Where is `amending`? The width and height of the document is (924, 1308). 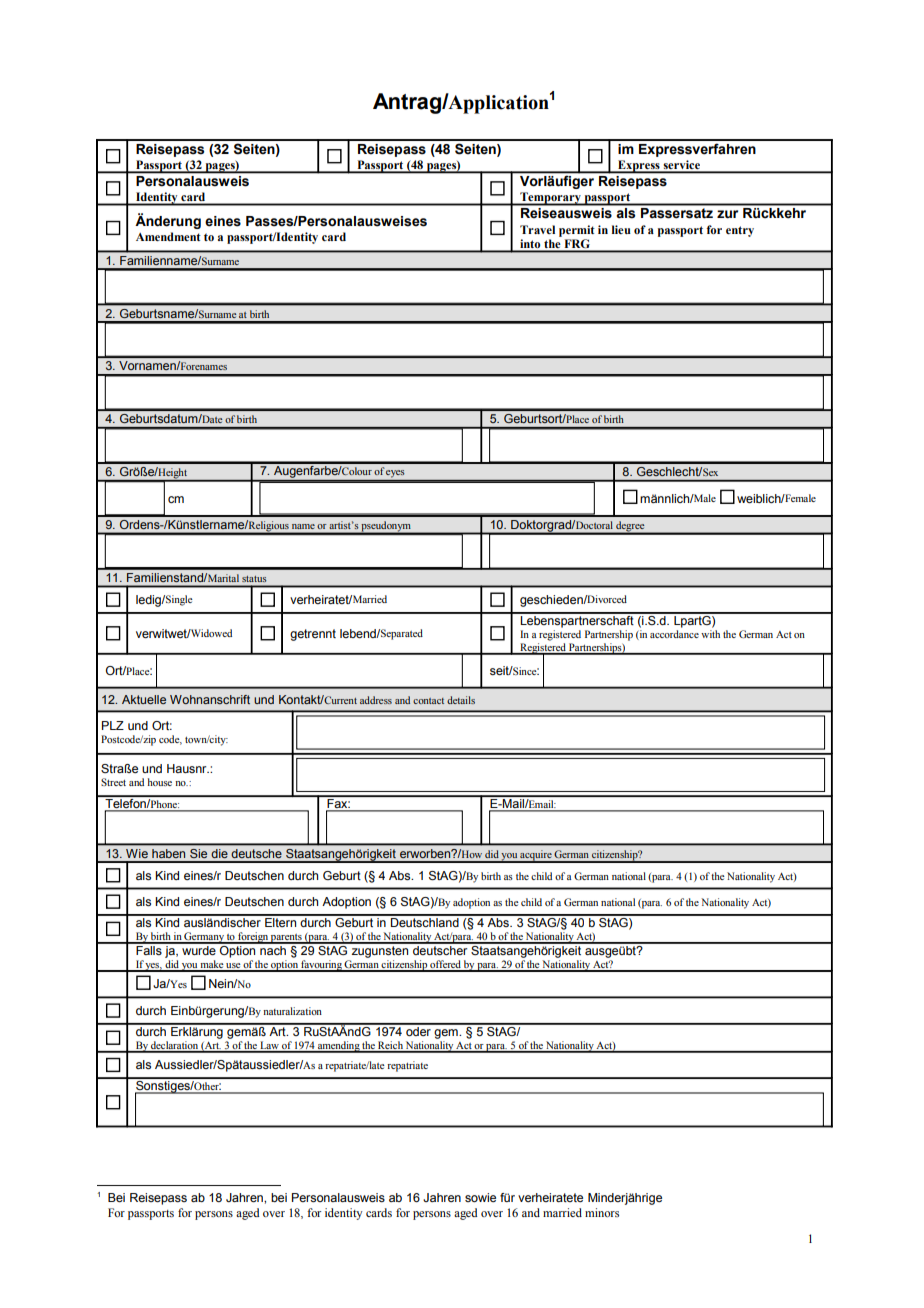
amending is located at coordinates (338, 1047).
